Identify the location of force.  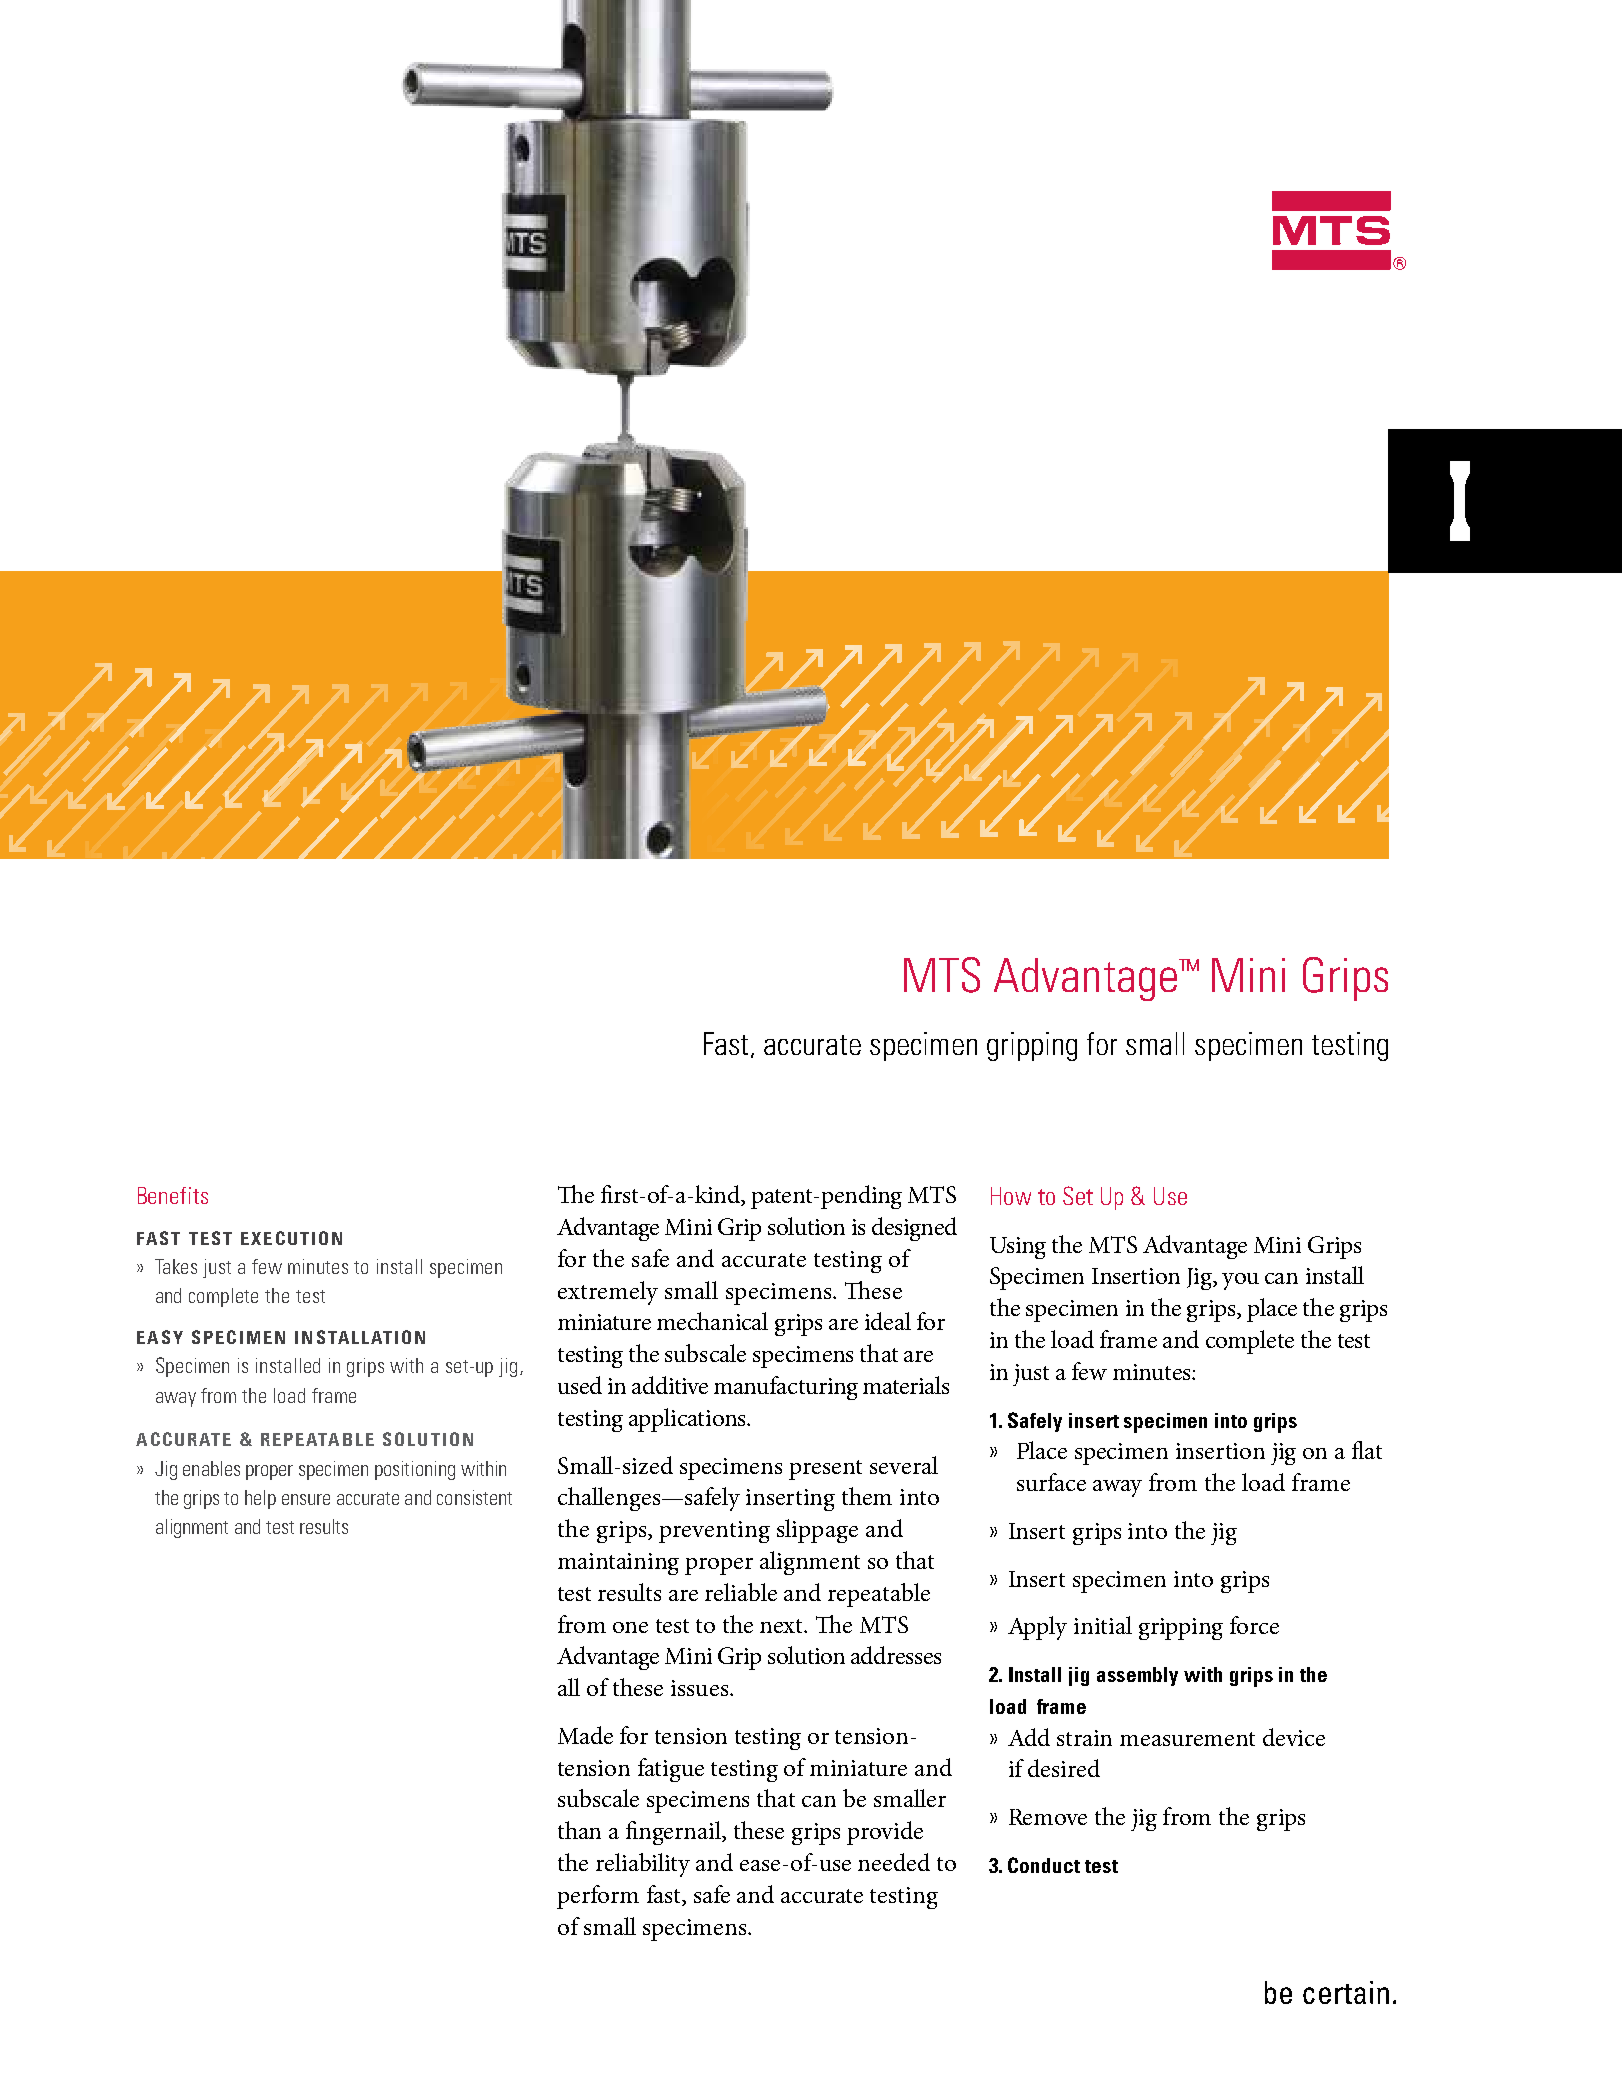
(1254, 1625).
